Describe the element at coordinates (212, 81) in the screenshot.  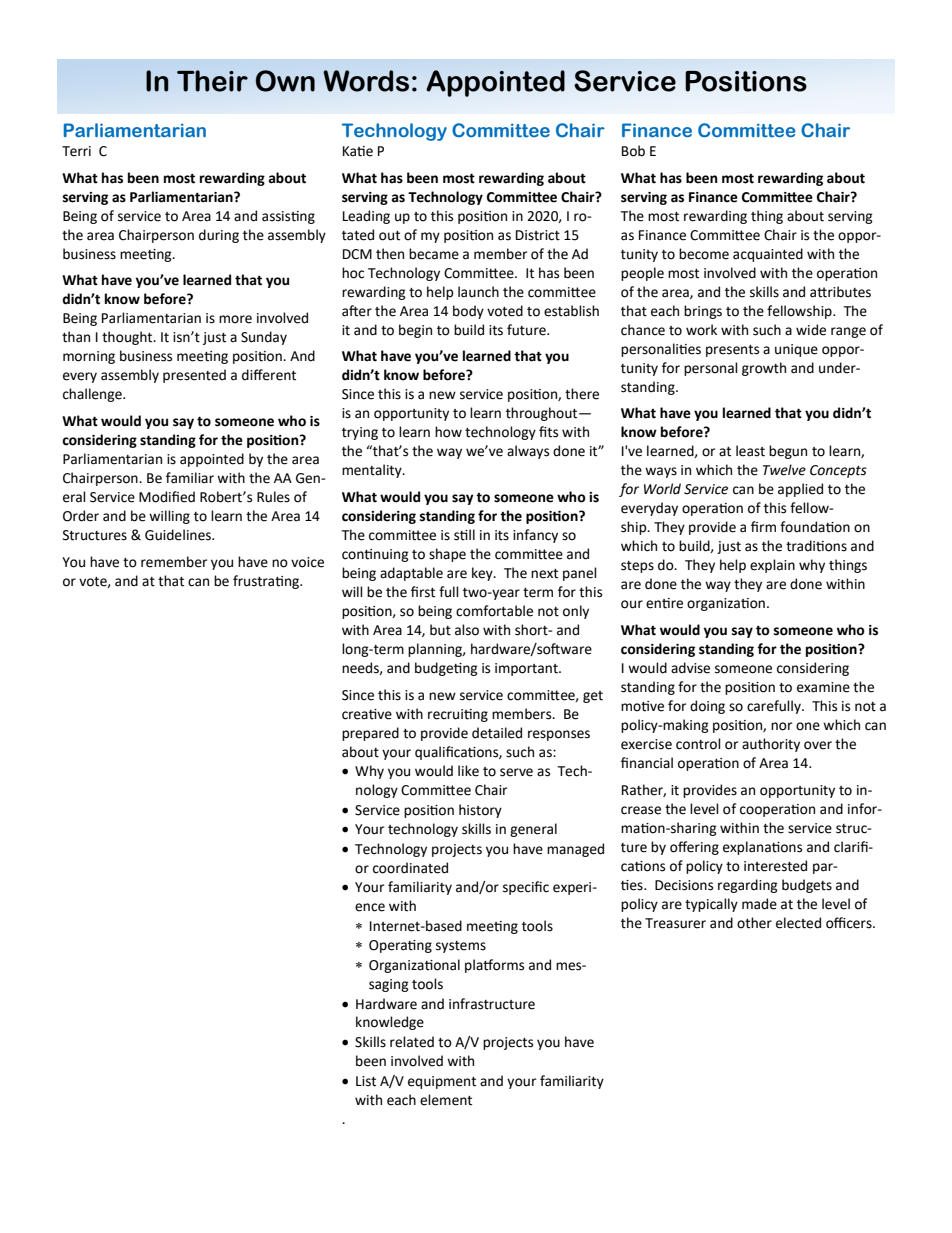
I see `Their` at that location.
